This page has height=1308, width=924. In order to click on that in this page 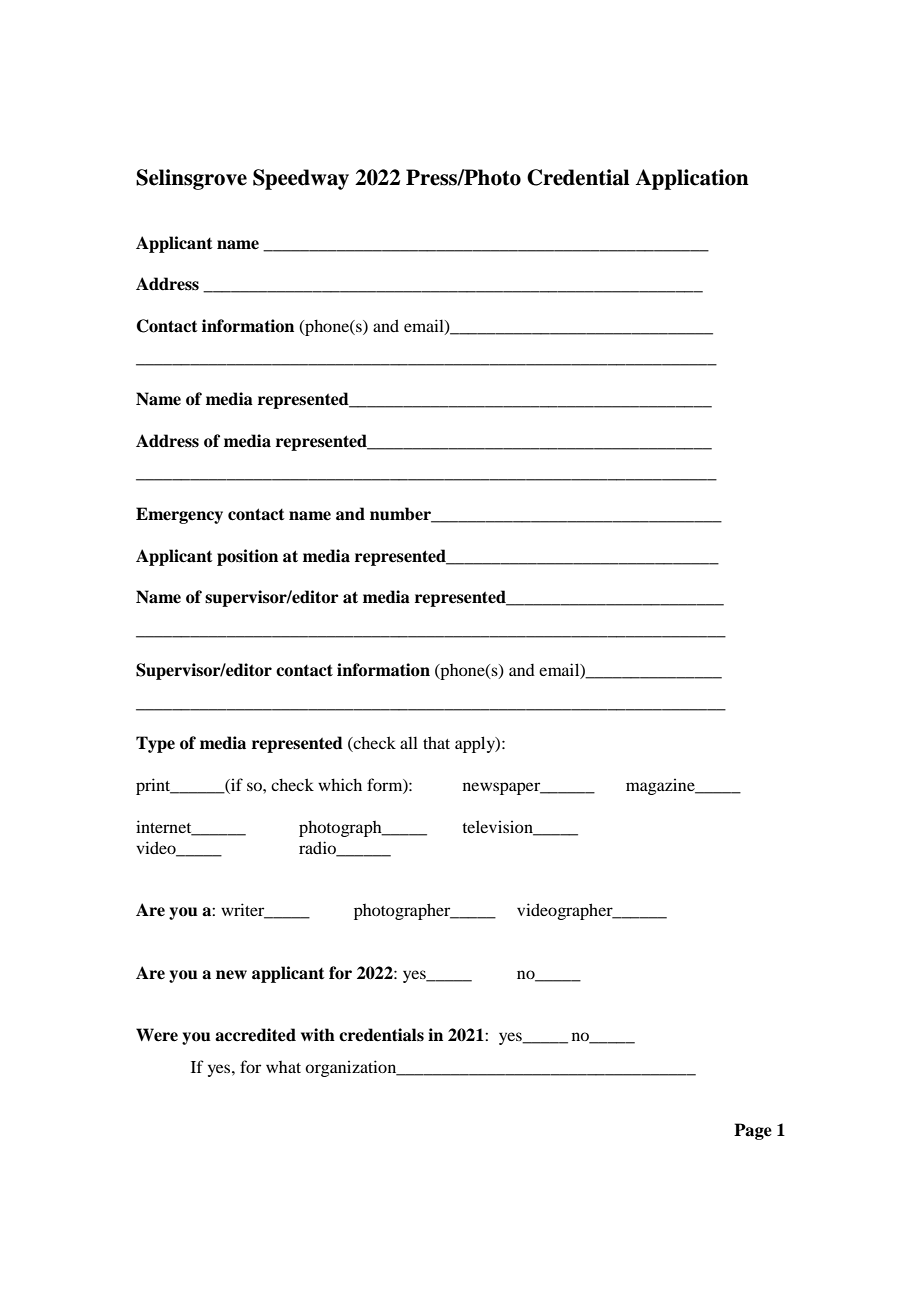, I will do `click(436, 742)`.
